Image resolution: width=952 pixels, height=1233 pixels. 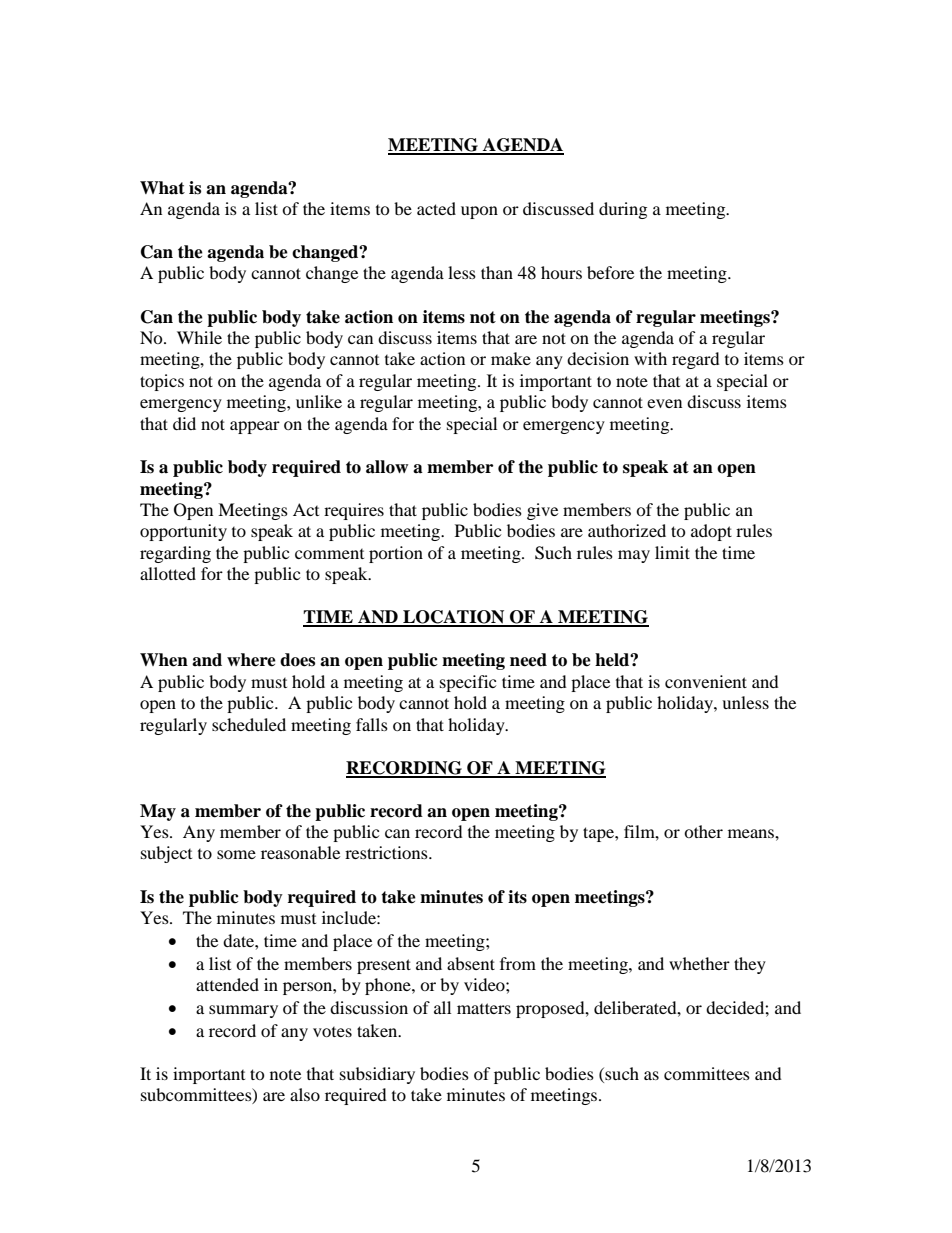 I want to click on summary, so click(x=243, y=1011).
